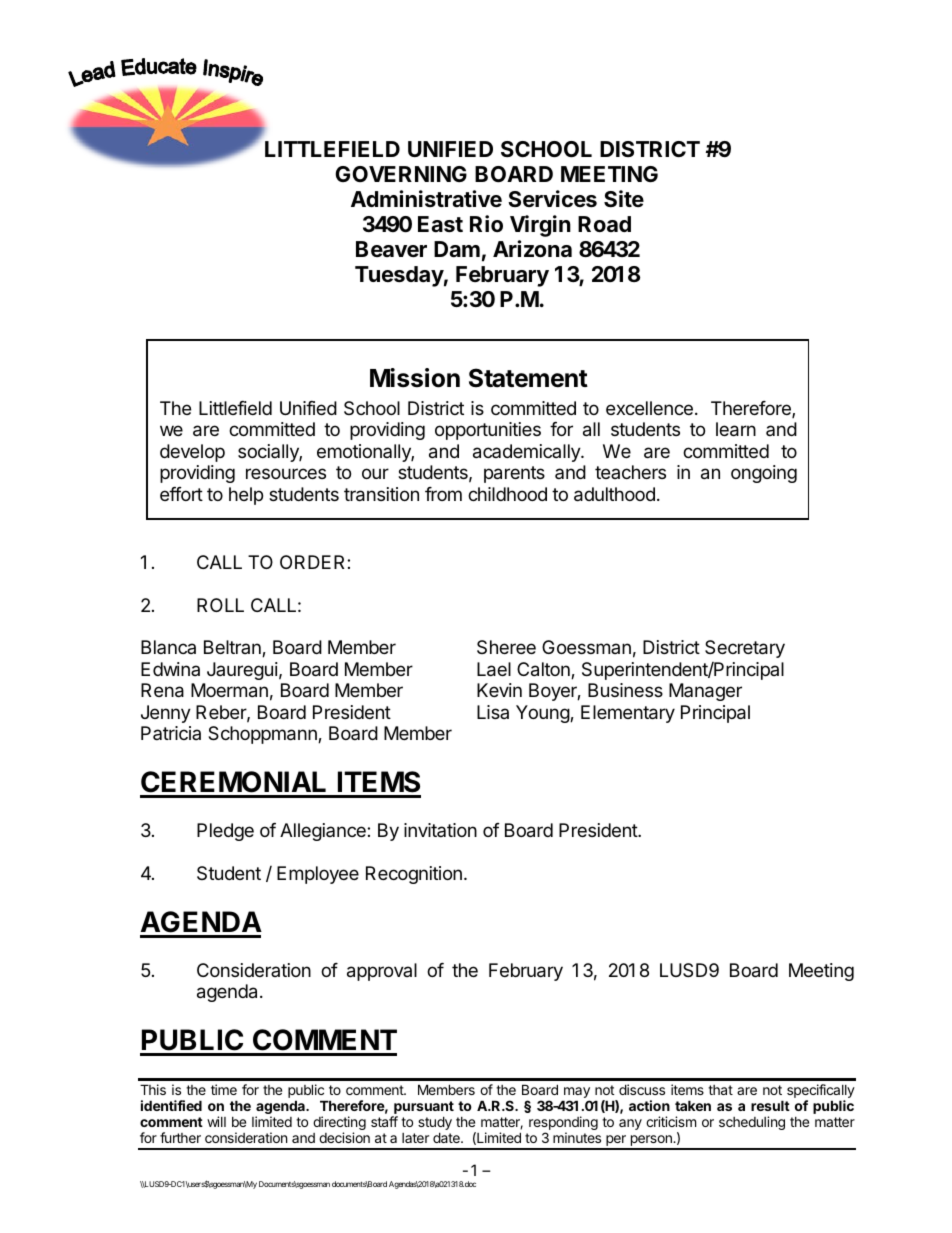 The height and width of the document is (1233, 952). What do you see at coordinates (705, 692) in the document?
I see `Manager` at bounding box center [705, 692].
